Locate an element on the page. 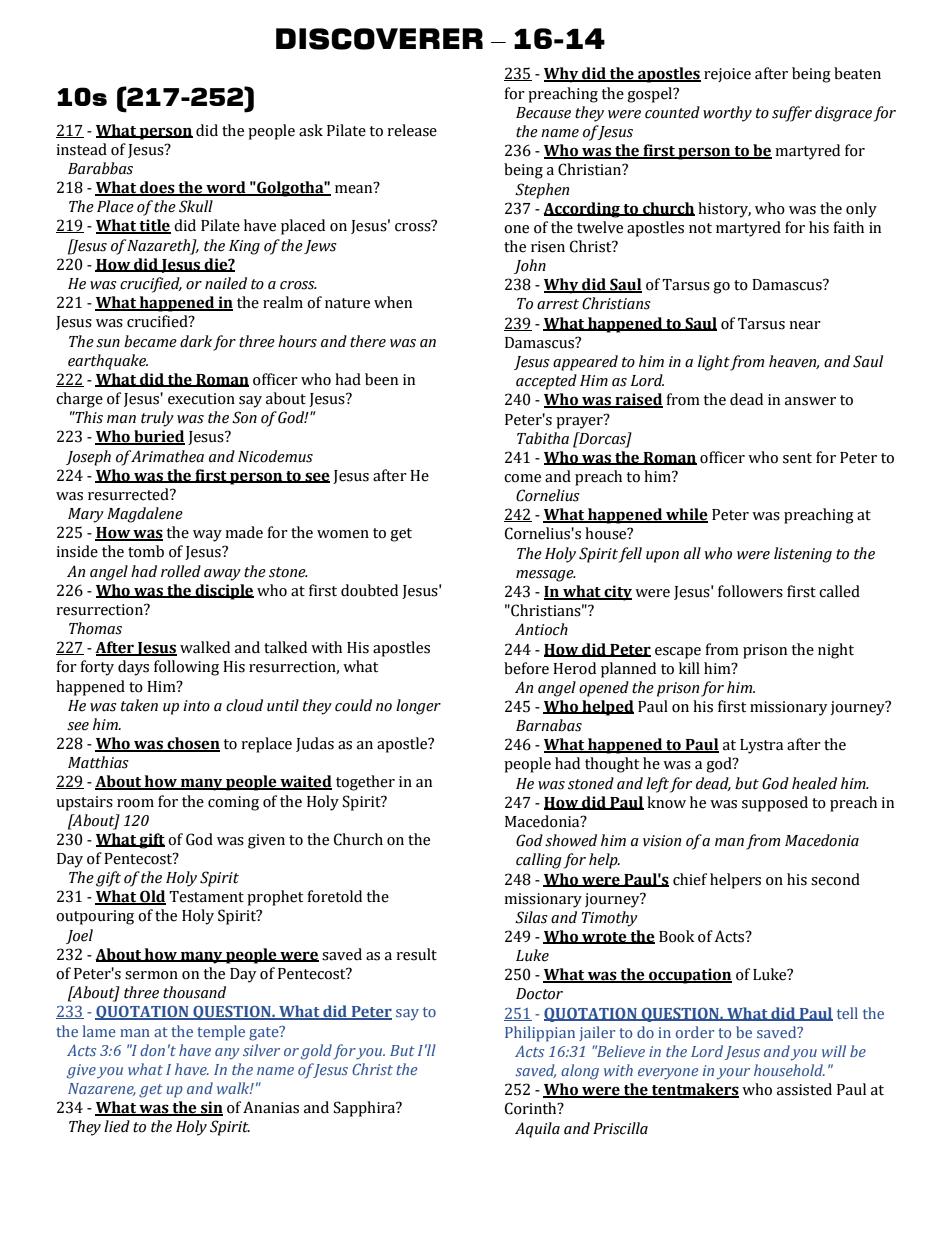 The image size is (952, 1233). rolled is located at coordinates (181, 571).
